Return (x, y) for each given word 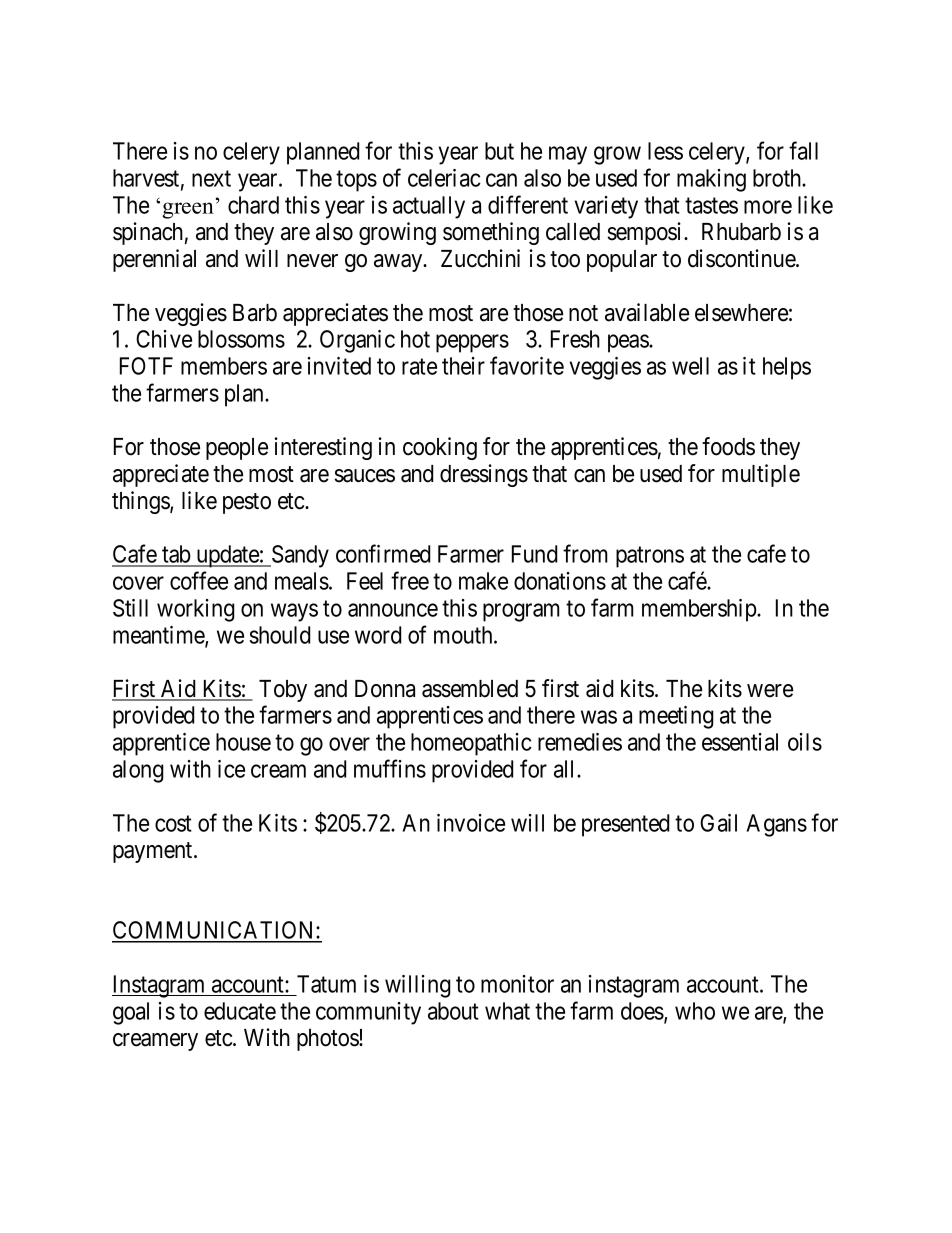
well (690, 366)
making (711, 180)
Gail (718, 823)
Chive (164, 339)
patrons (650, 557)
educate (240, 1011)
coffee (199, 580)
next (211, 179)
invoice (471, 823)
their (463, 366)
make (483, 581)
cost (173, 823)
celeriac (444, 178)
